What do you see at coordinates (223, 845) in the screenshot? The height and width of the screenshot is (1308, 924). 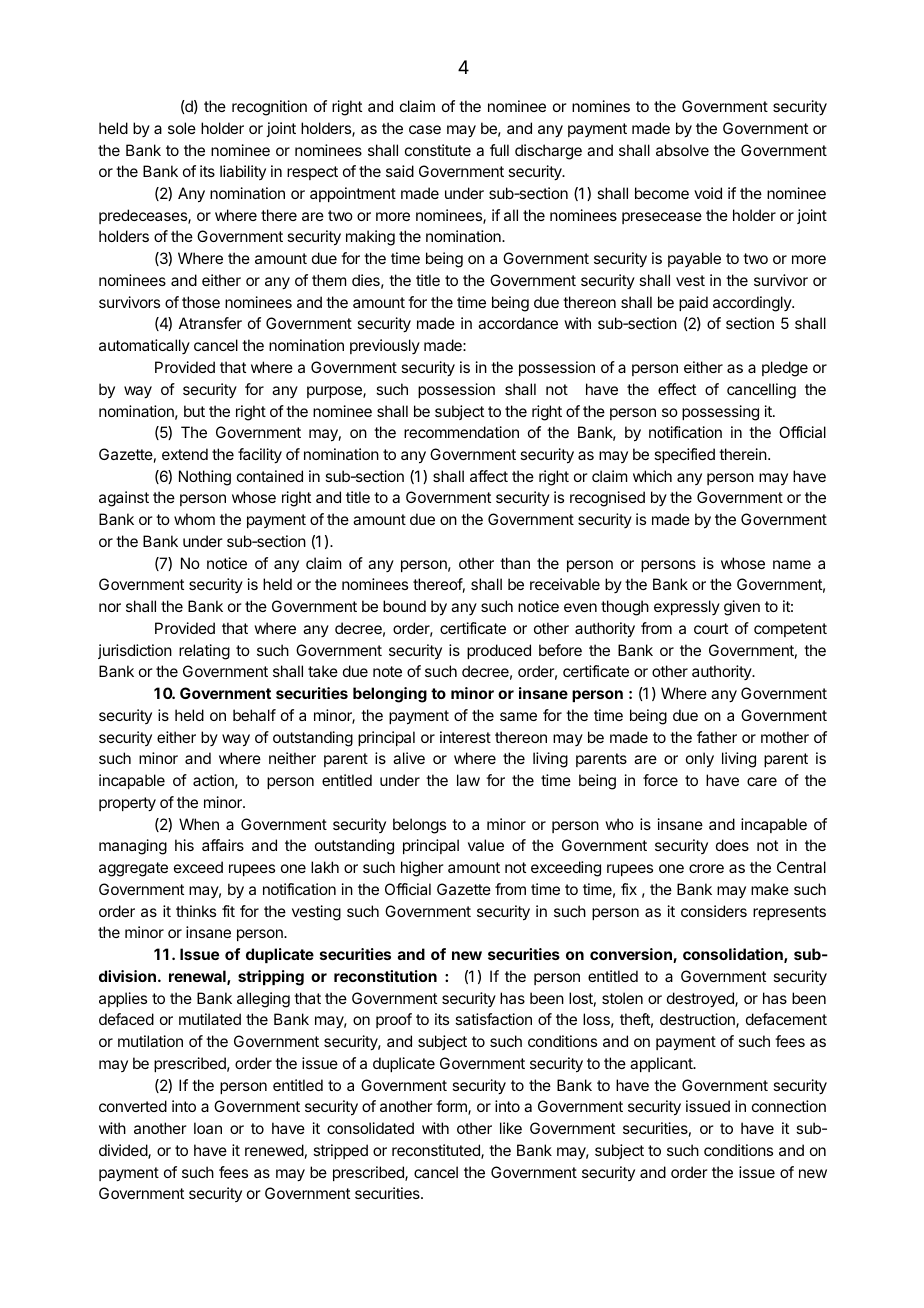 I see `affairs` at bounding box center [223, 845].
